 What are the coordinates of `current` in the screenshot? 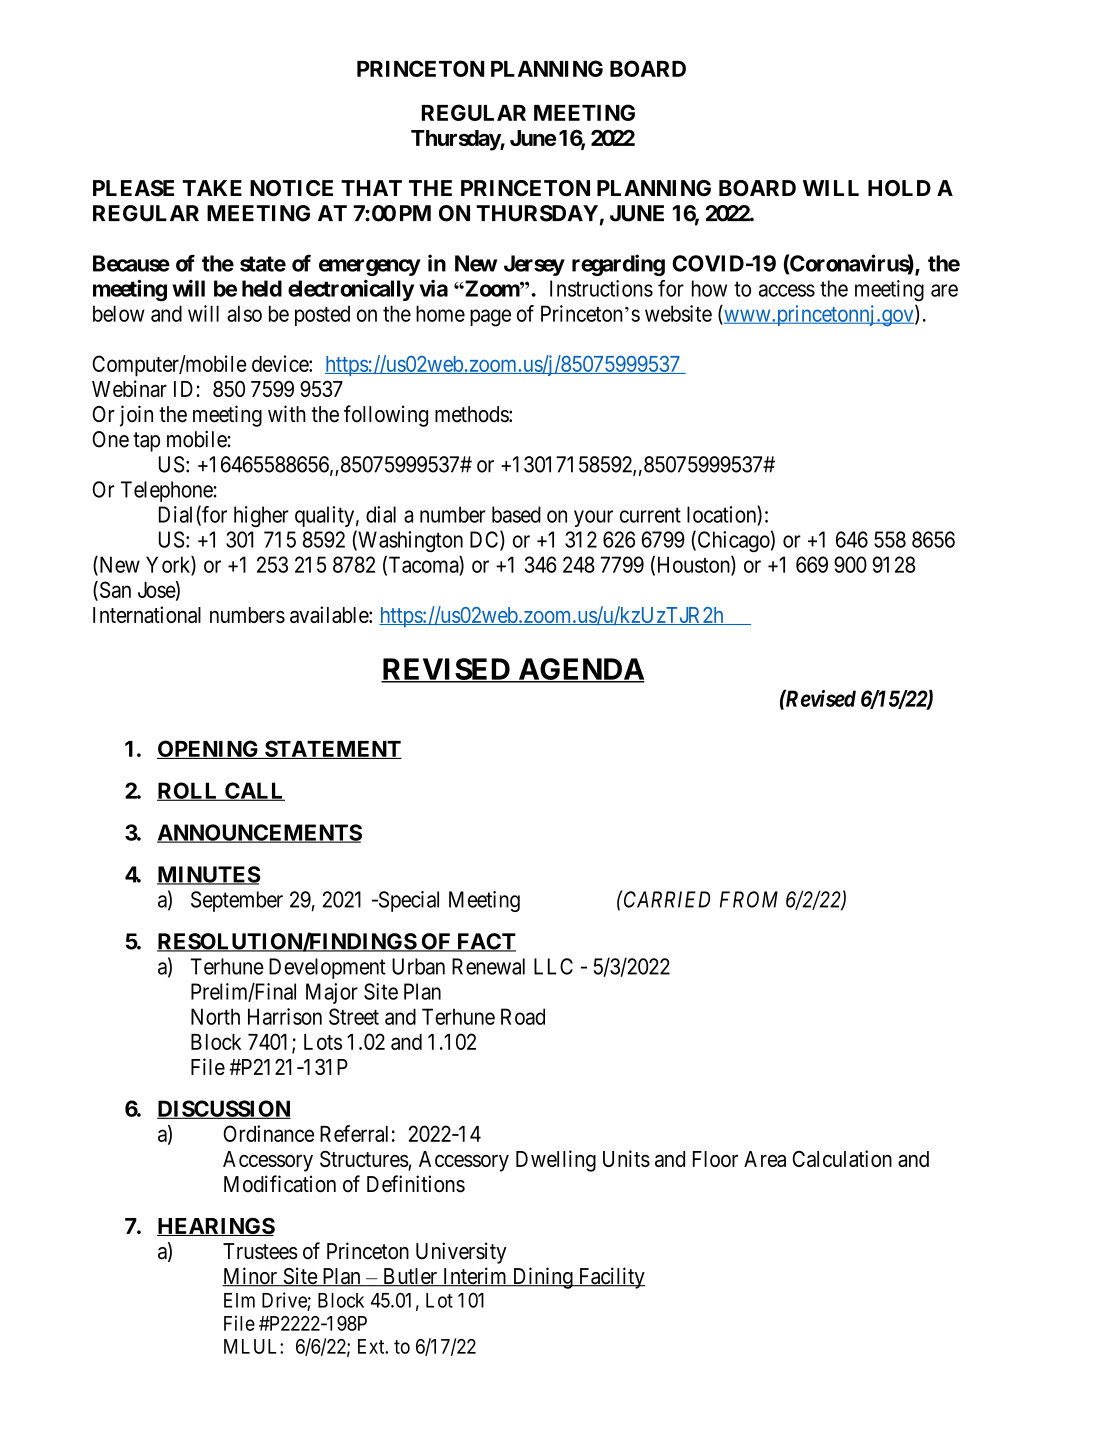 It's located at (650, 515).
